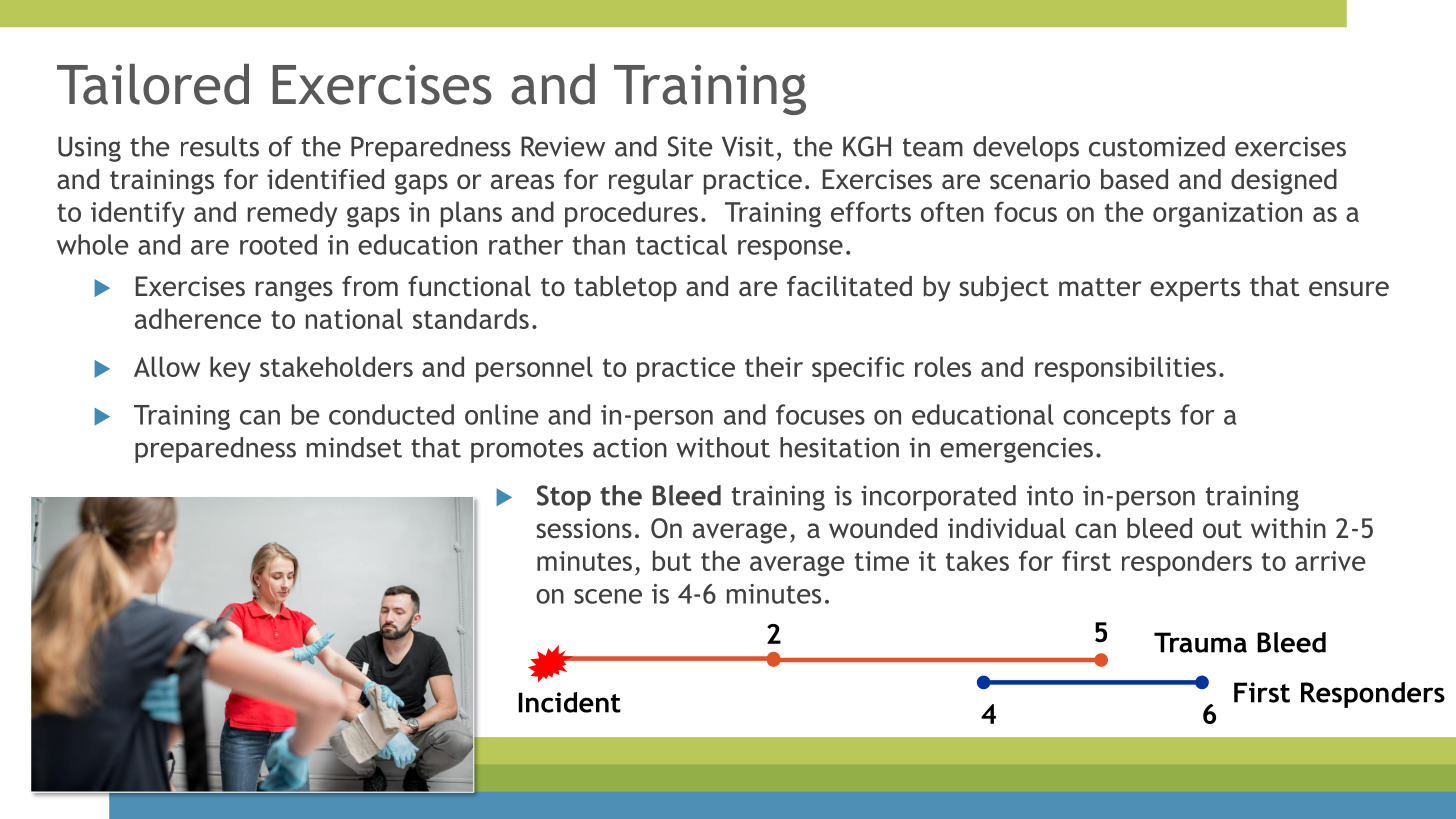 The image size is (1456, 819). What do you see at coordinates (748, 146) in the document?
I see `Visit` at bounding box center [748, 146].
